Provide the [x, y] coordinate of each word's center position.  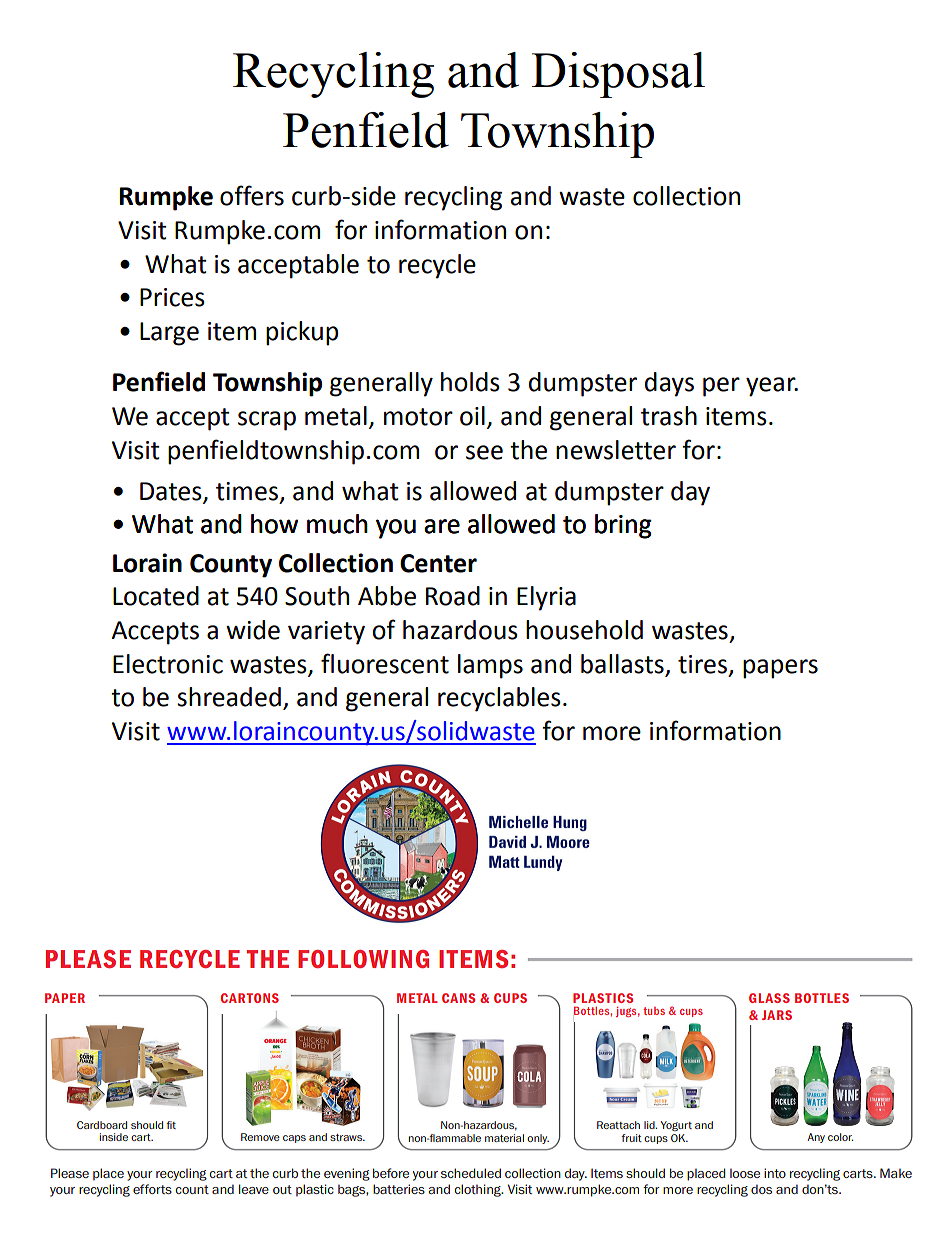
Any [816, 1138]
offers [252, 195]
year [772, 387]
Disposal [618, 75]
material [504, 1138]
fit [171, 1125]
